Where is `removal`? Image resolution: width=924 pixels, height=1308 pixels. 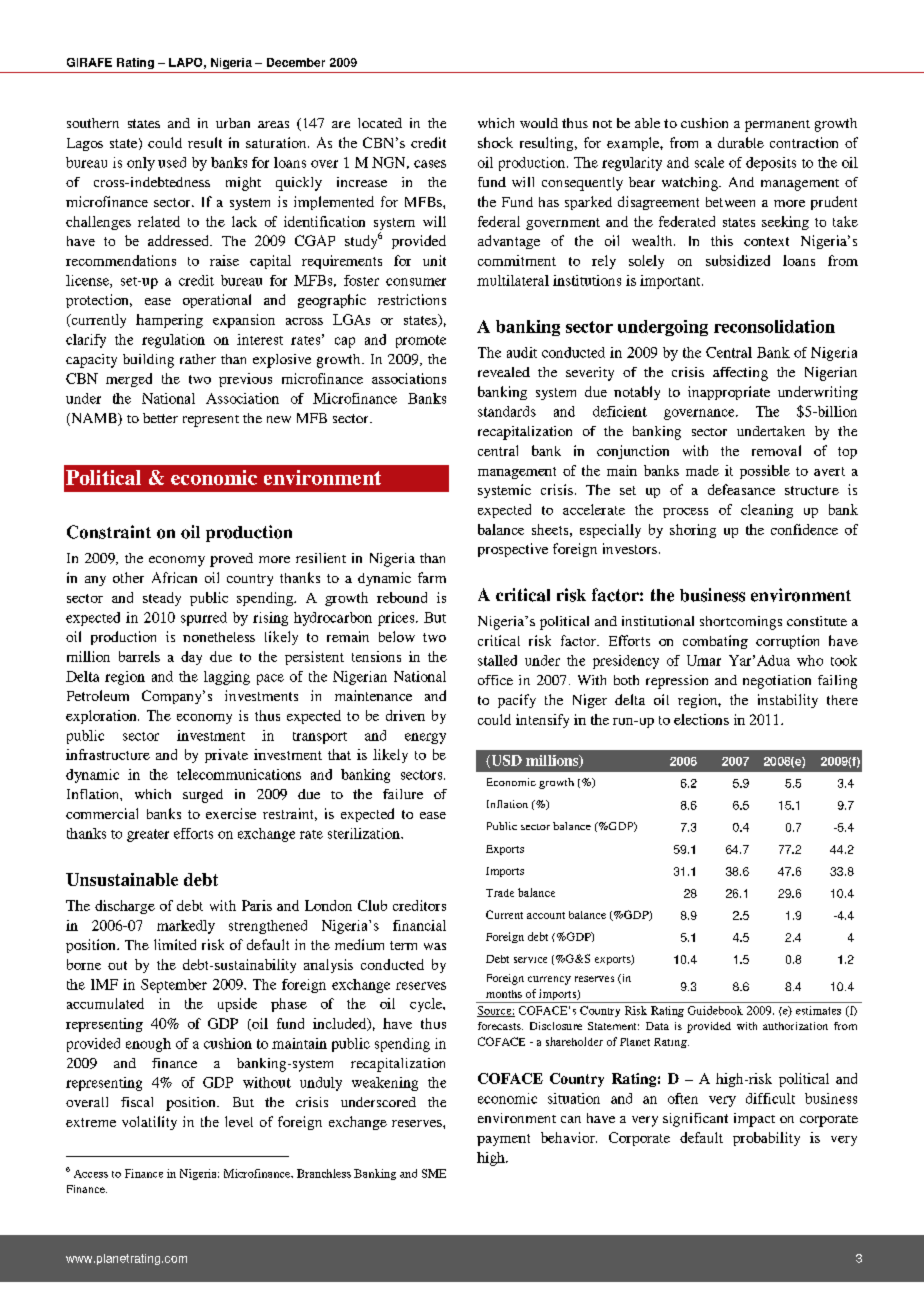
removal is located at coordinates (776, 450).
